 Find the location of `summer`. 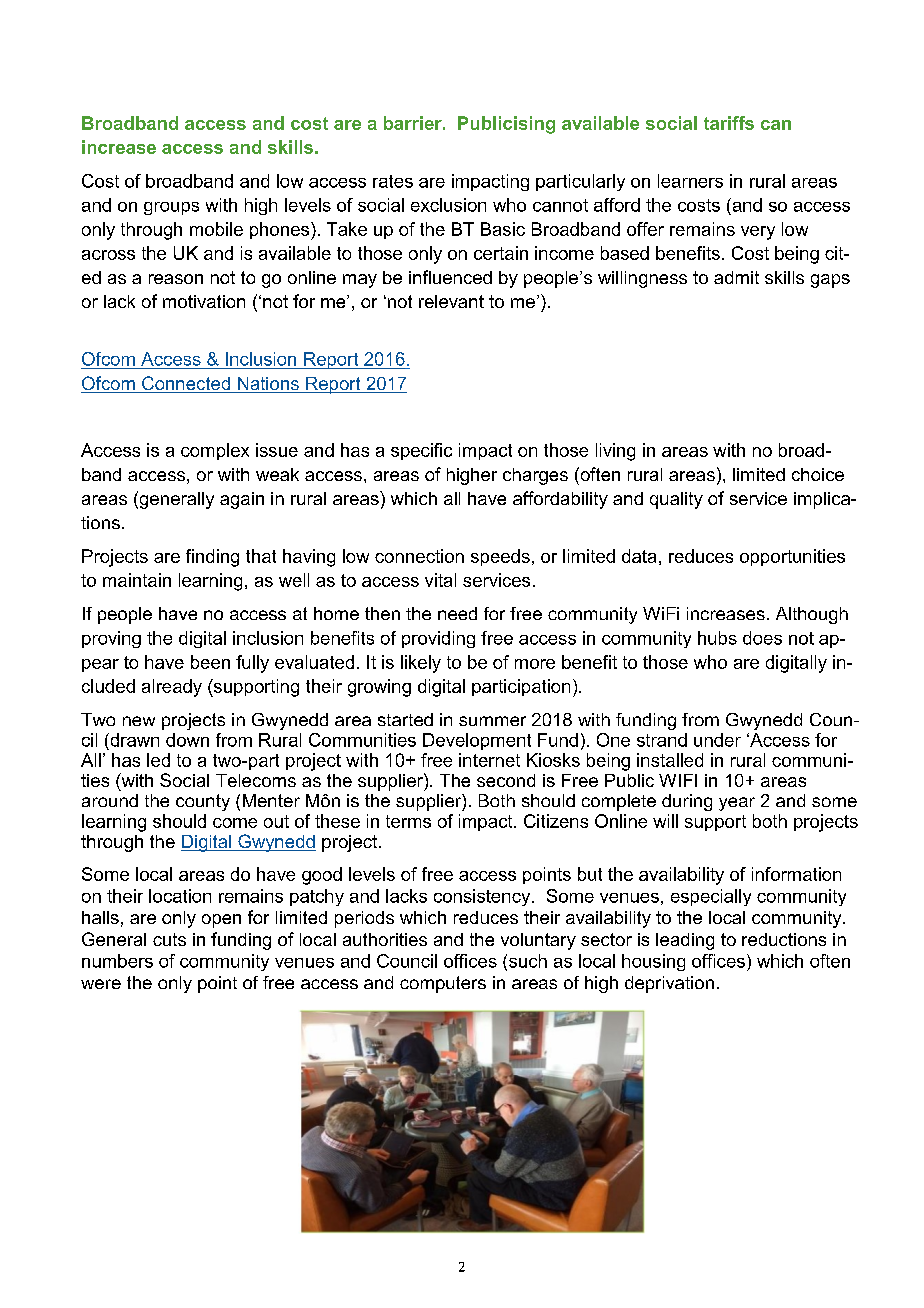

summer is located at coordinates (492, 721).
